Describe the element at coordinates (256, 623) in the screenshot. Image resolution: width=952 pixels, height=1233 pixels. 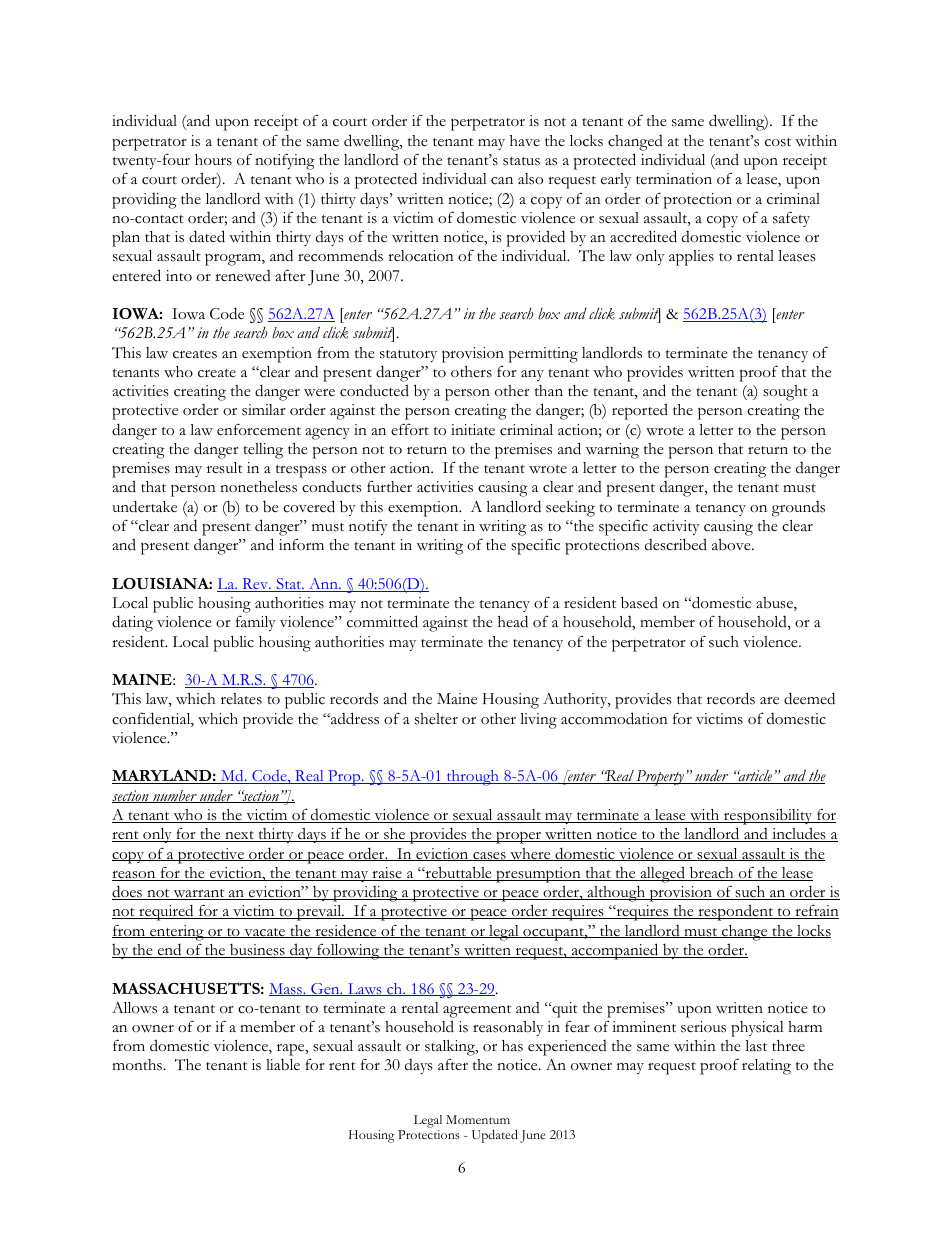
I see `family` at that location.
